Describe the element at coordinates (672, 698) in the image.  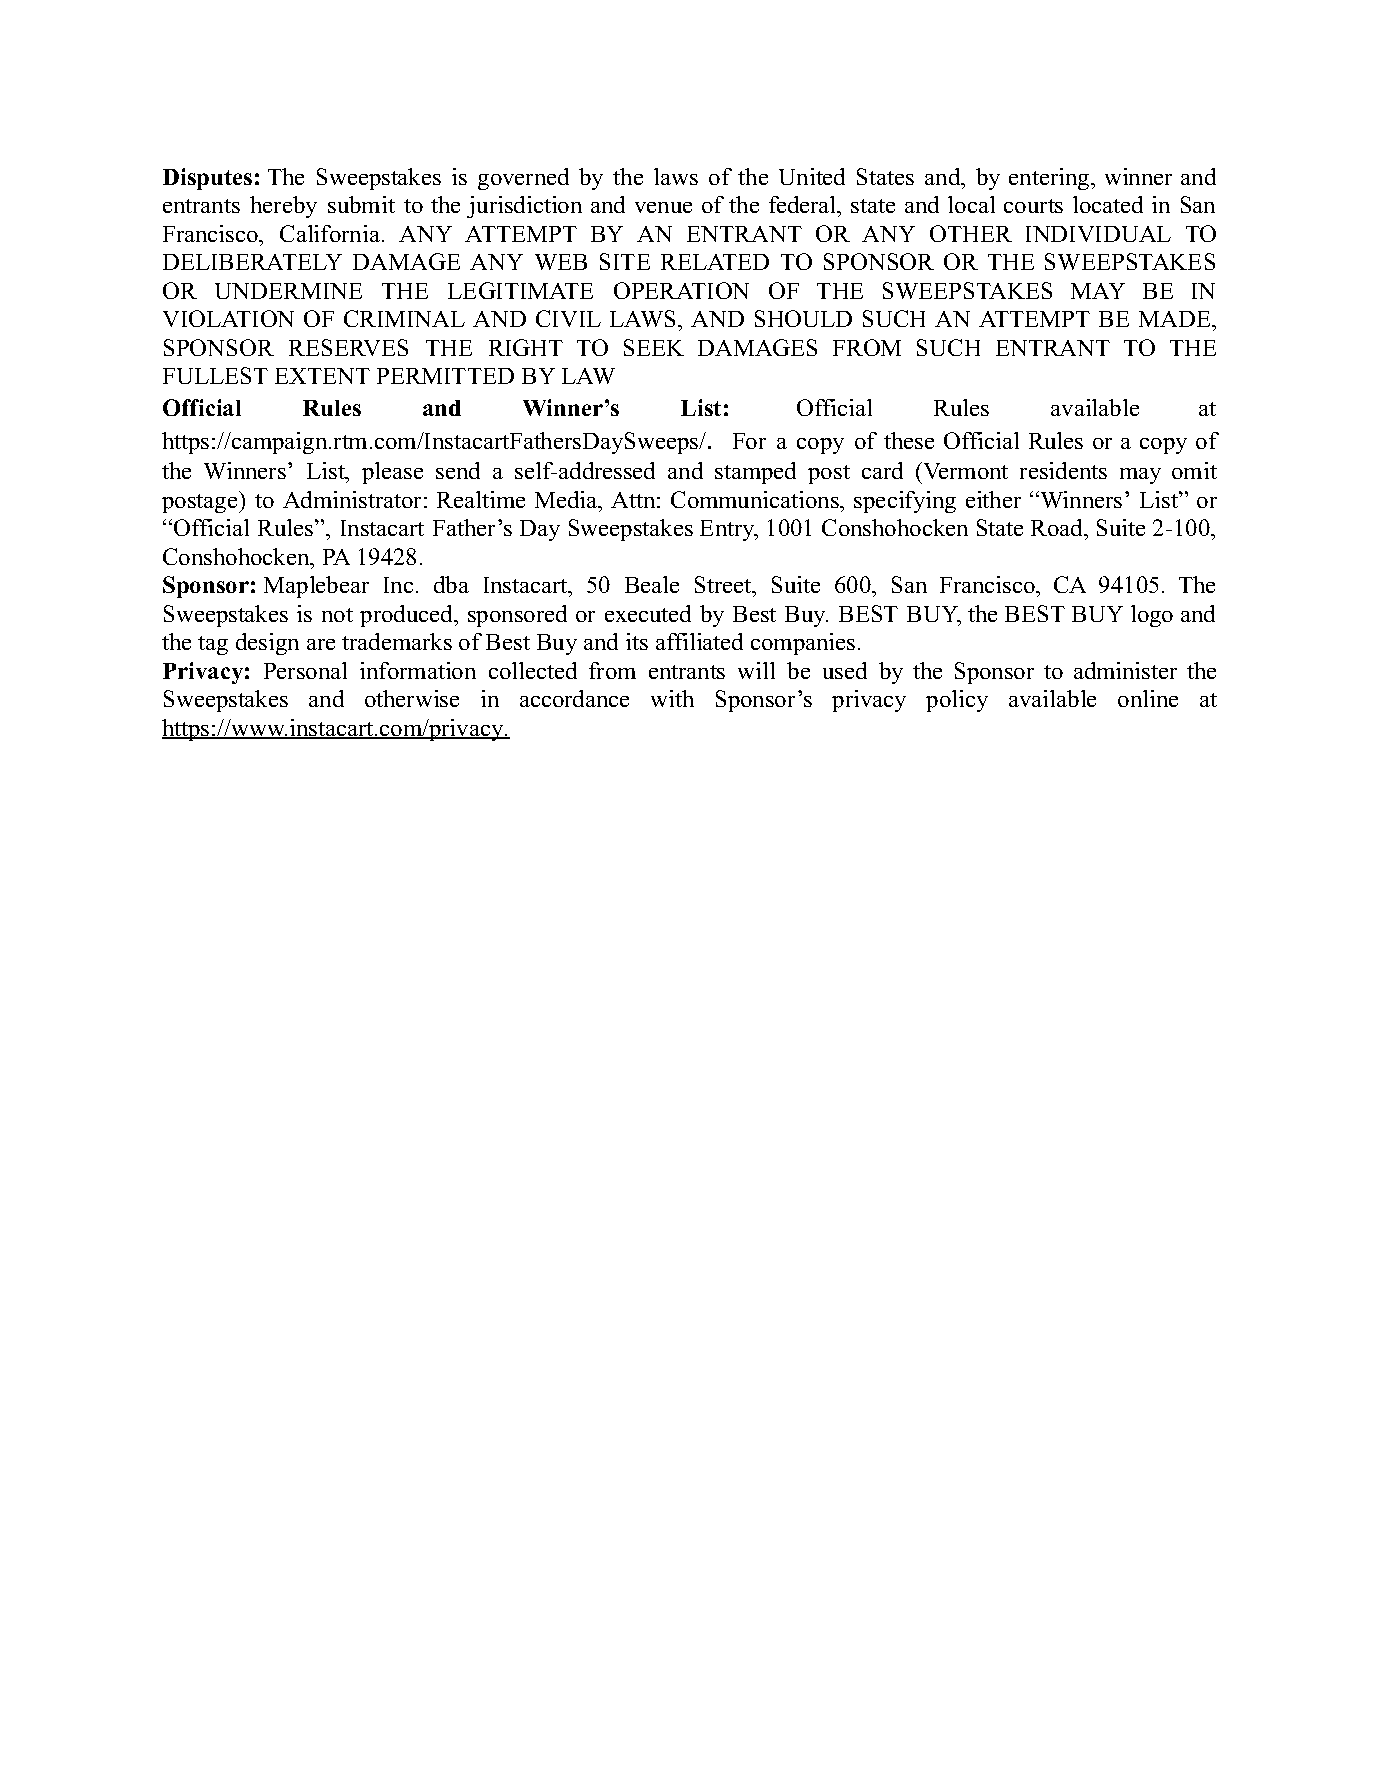
I see `with` at that location.
